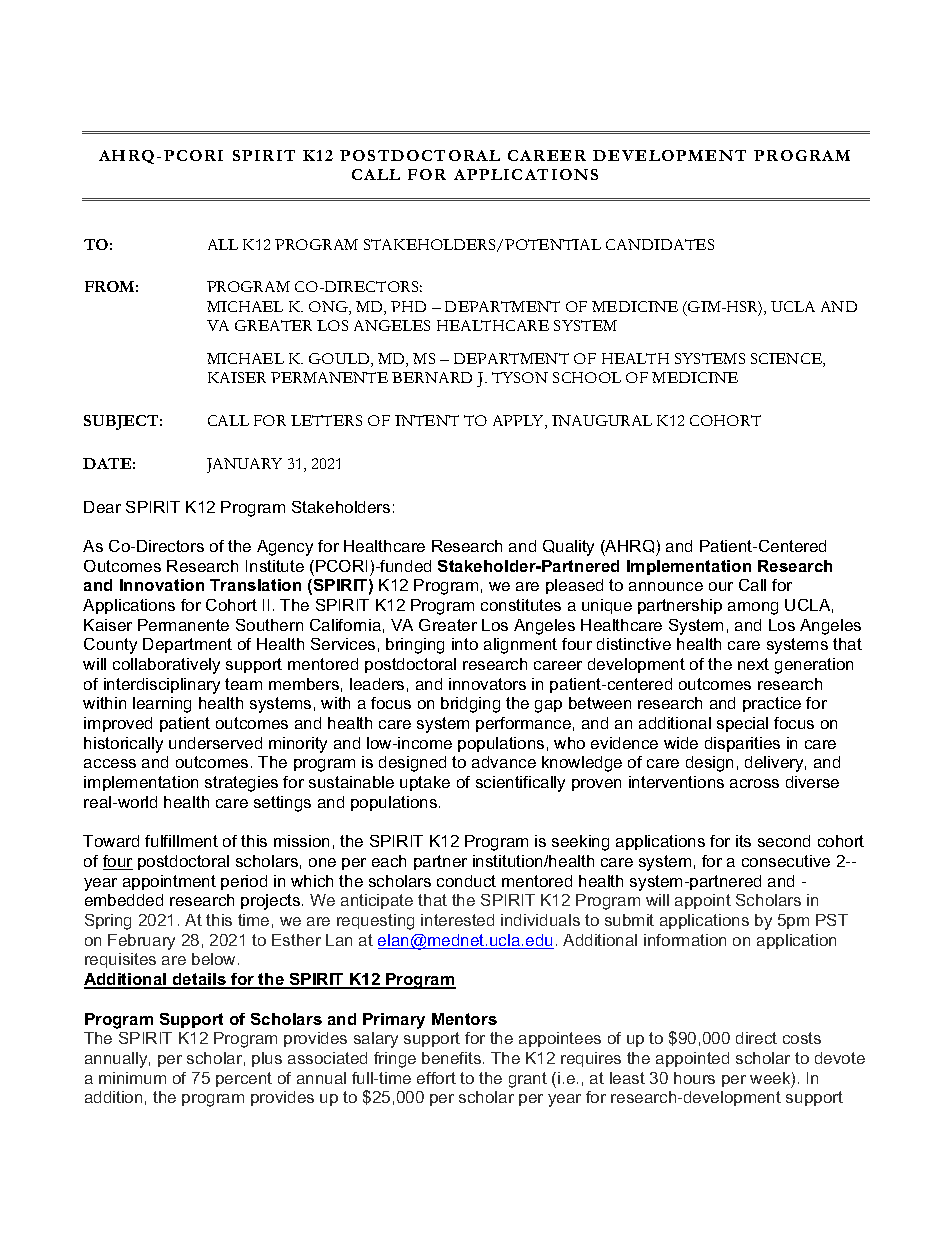 Image resolution: width=952 pixels, height=1233 pixels. What do you see at coordinates (162, 585) in the screenshot?
I see `Innovation` at bounding box center [162, 585].
